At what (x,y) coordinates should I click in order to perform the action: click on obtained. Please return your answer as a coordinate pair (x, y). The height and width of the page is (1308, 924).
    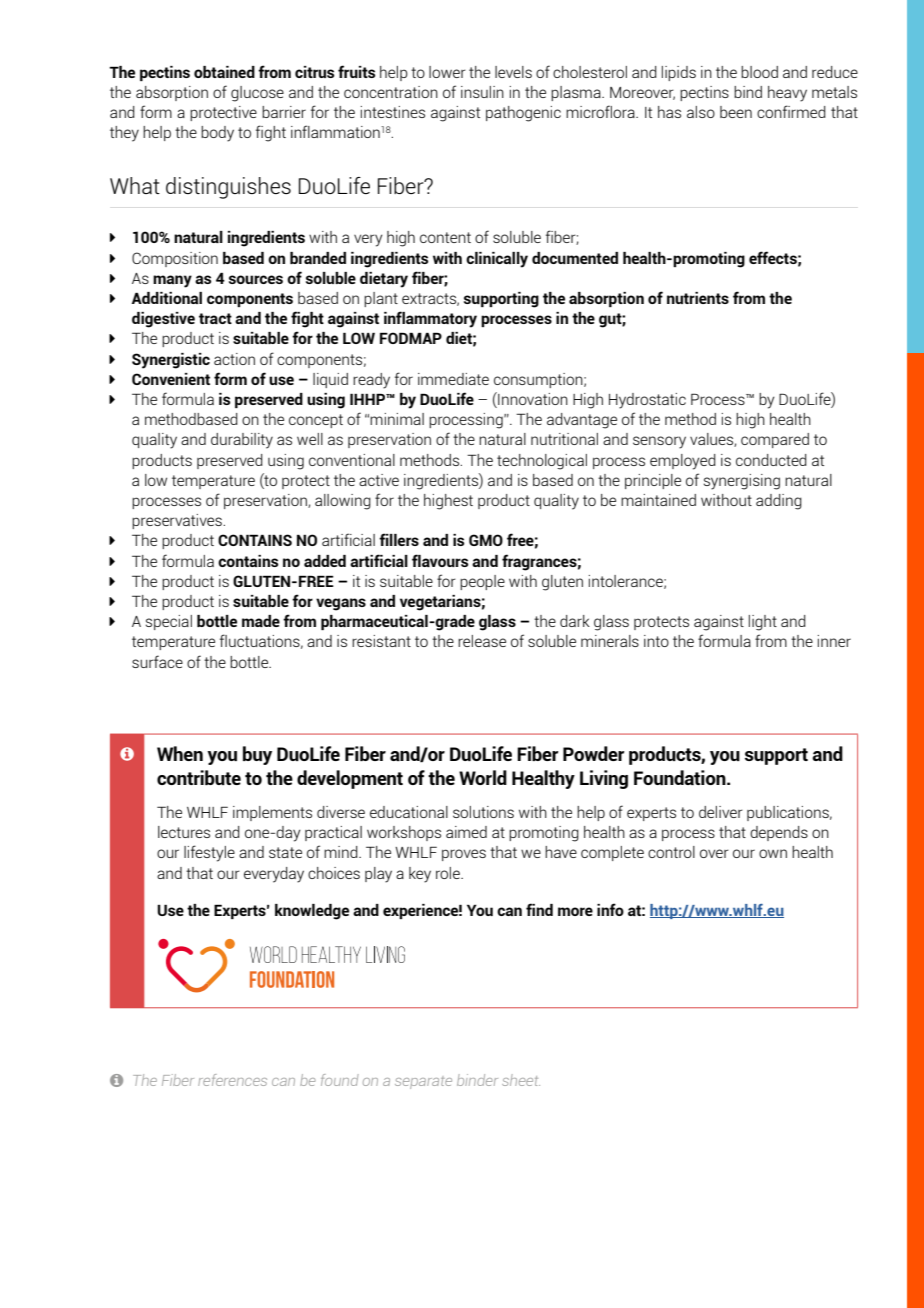
    Looking at the image, I should click on (224, 72).
